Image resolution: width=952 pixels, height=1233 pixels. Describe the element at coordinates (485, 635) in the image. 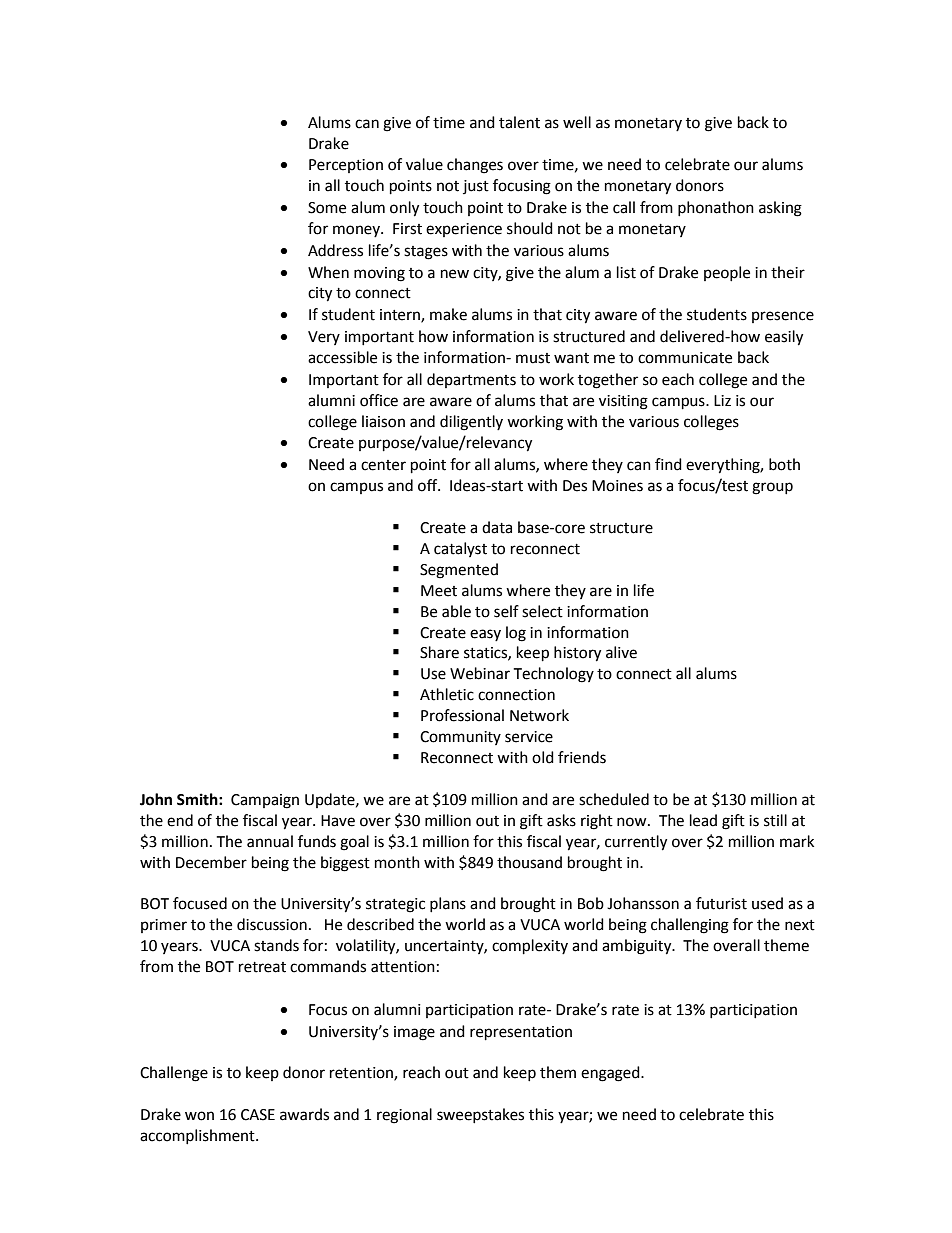

I see `easy` at that location.
